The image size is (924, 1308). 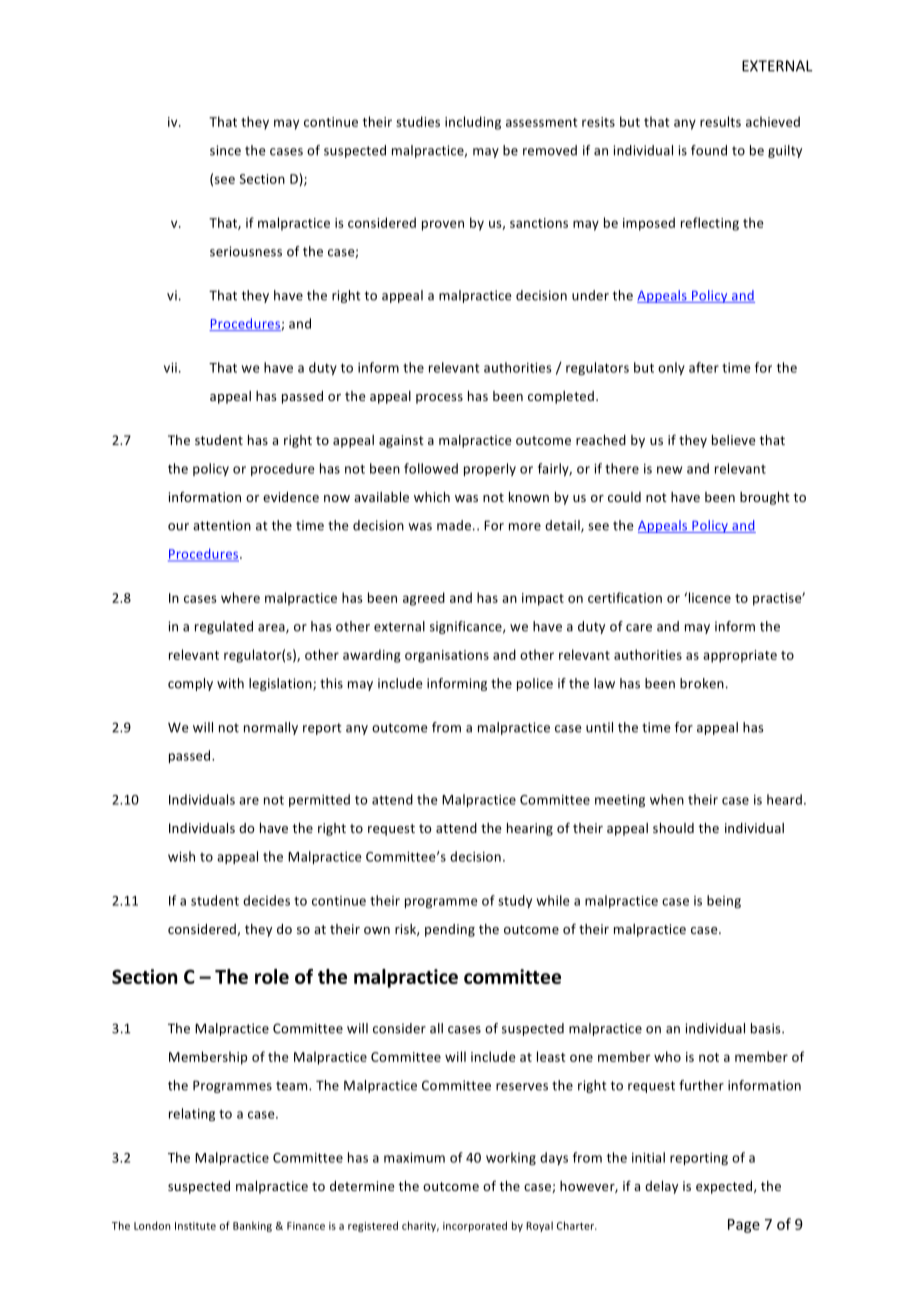 What do you see at coordinates (709, 150) in the page?
I see `found` at bounding box center [709, 150].
